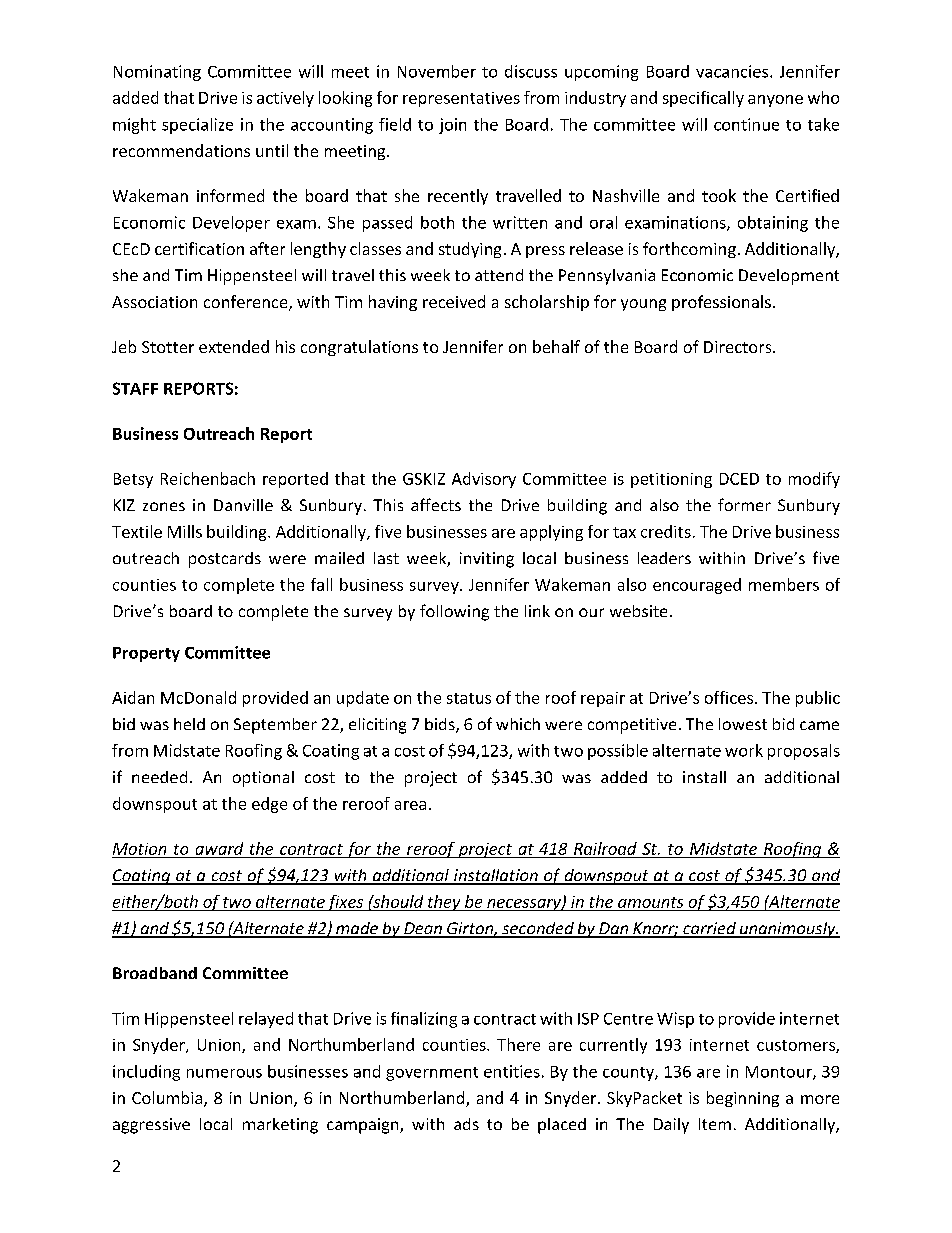 This screenshot has width=952, height=1233. Describe the element at coordinates (484, 480) in the screenshot. I see `Advisory` at that location.
